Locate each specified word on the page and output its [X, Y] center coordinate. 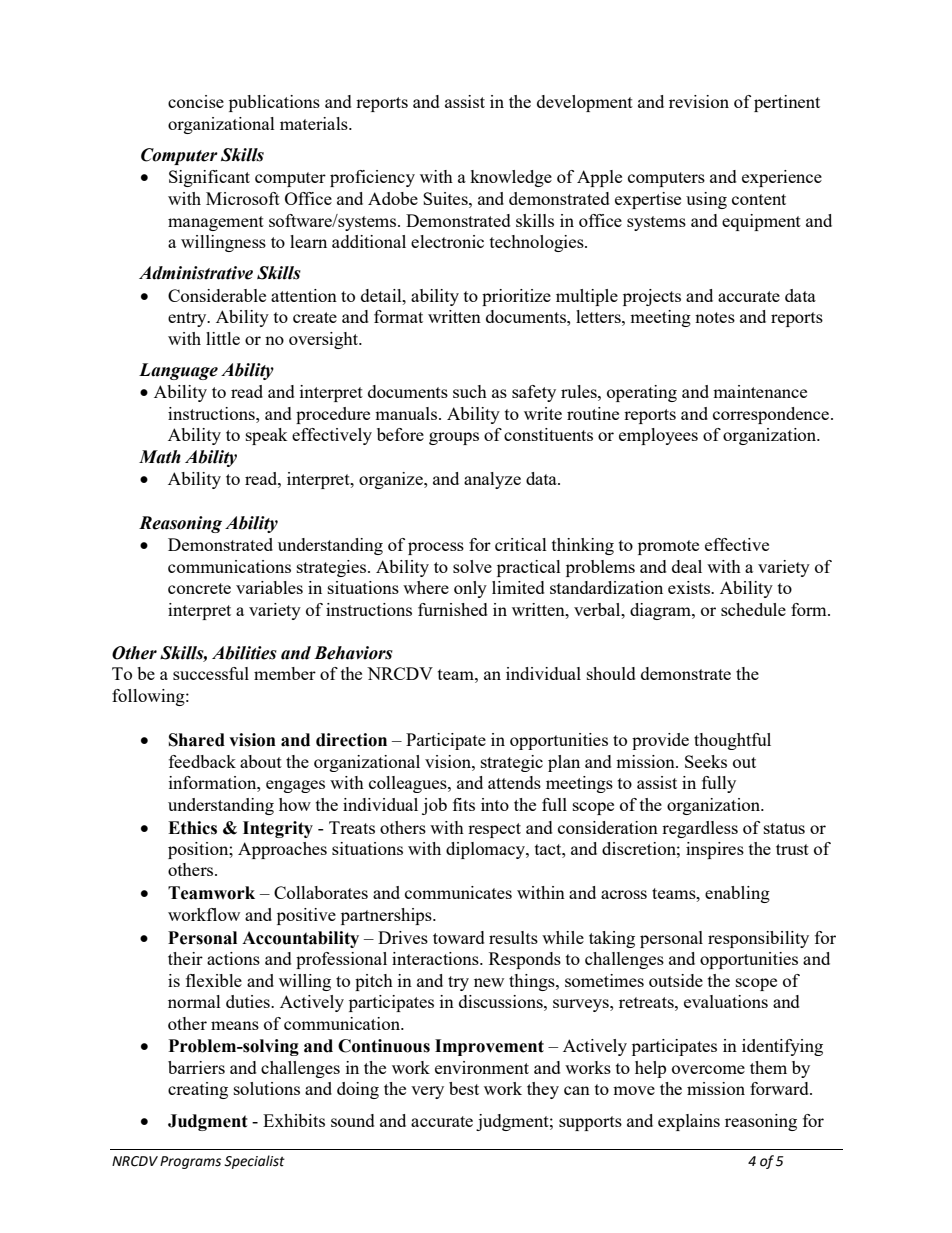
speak [267, 436]
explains [689, 1122]
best [464, 1088]
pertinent [787, 103]
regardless [700, 829]
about [261, 761]
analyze [492, 480]
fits [464, 804]
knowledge [511, 178]
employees [658, 436]
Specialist [254, 1162]
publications [274, 103]
